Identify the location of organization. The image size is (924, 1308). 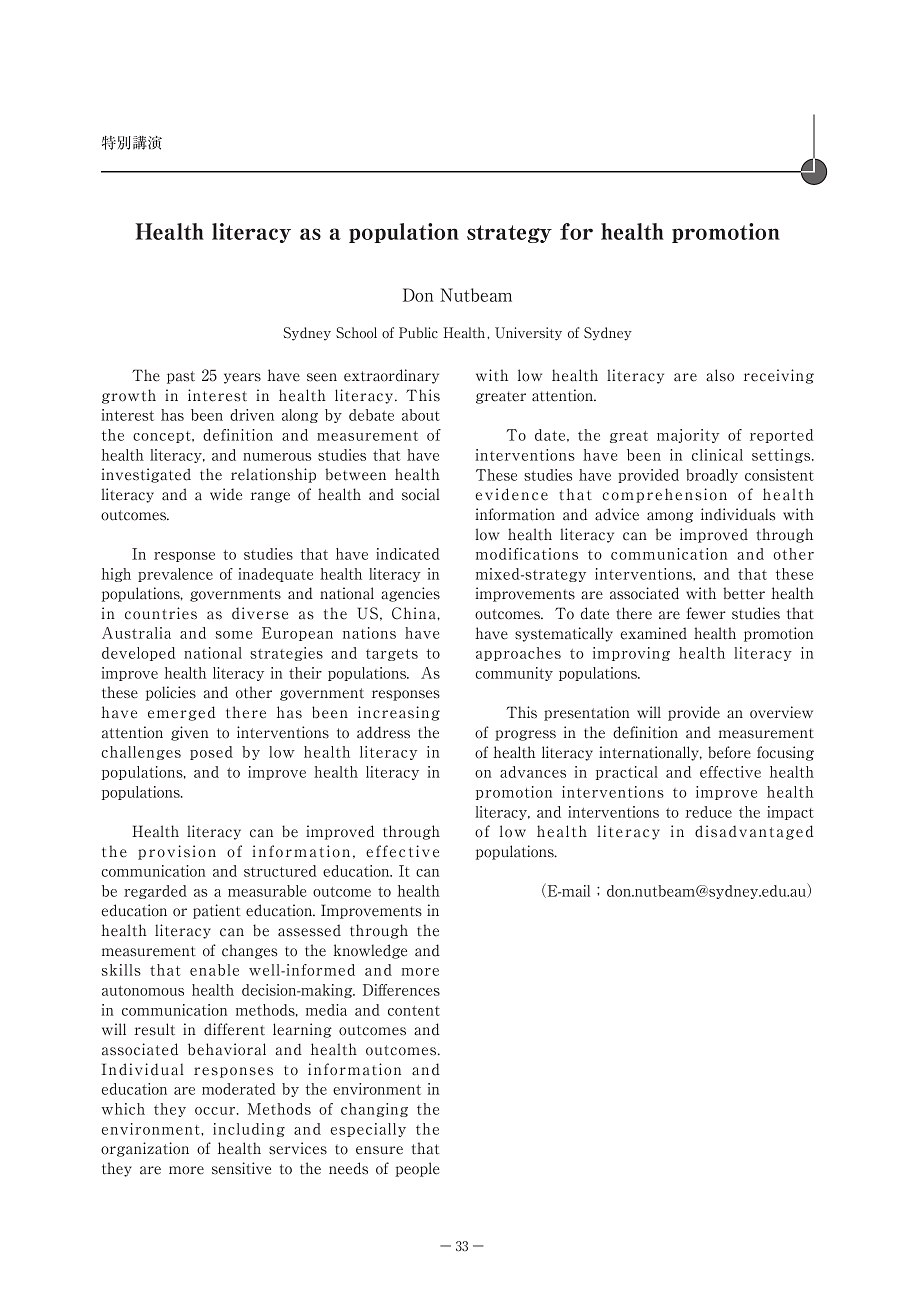
(145, 1149).
